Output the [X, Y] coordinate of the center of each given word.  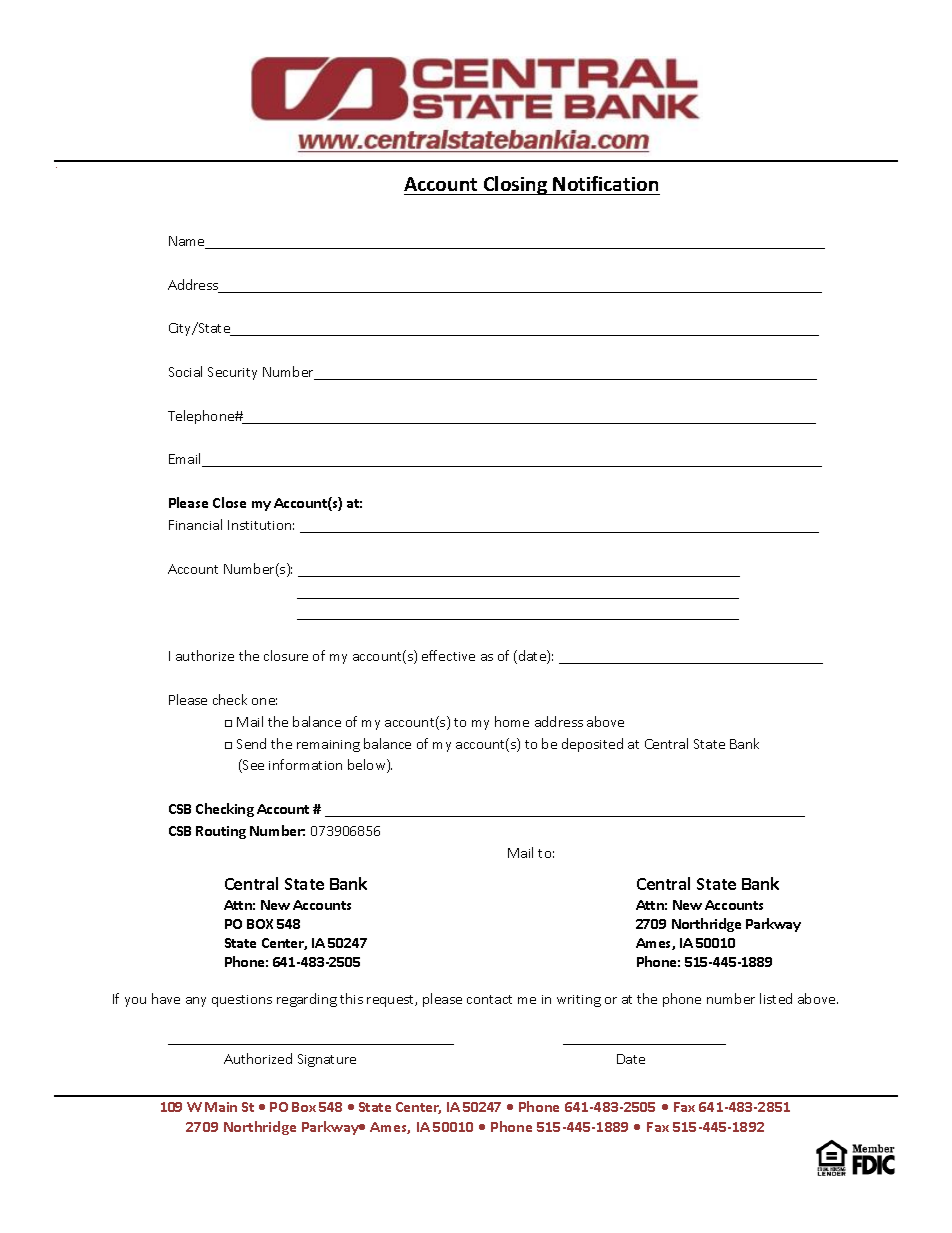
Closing [516, 185]
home [512, 721]
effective [448, 655]
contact [489, 999]
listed [776, 998]
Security [232, 373]
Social [185, 371]
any [196, 1002]
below [368, 766]
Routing [221, 832]
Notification [605, 183]
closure [286, 655]
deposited [592, 745]
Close [229, 502]
